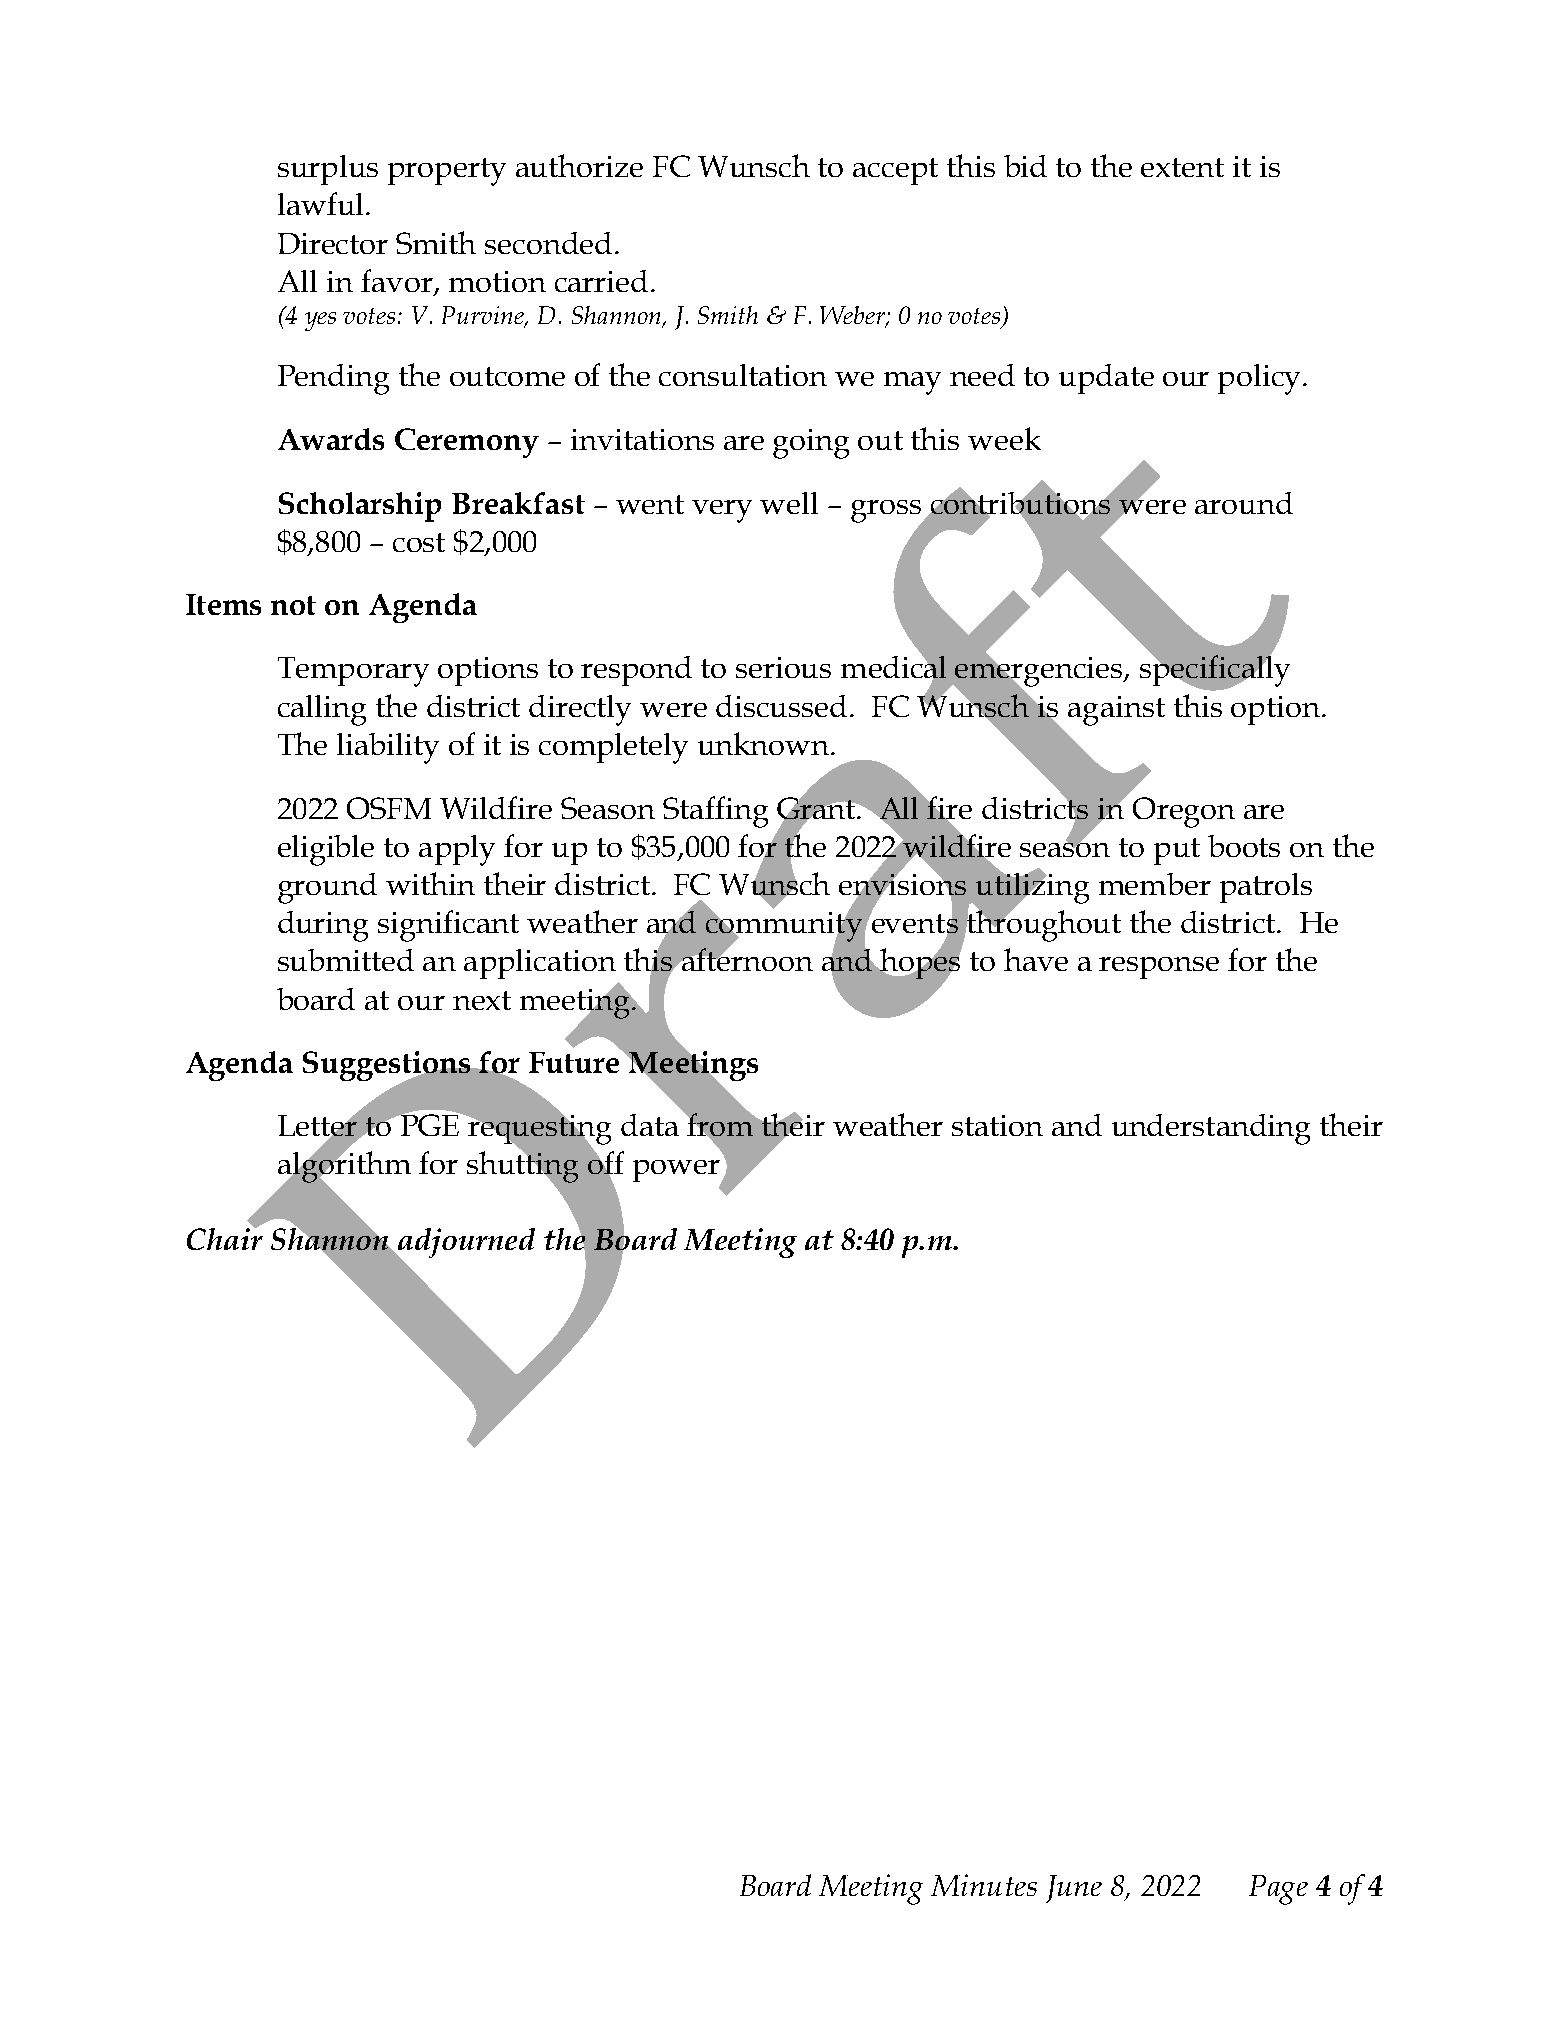 The width and height of the page is (1568, 2030). Describe the element at coordinates (1211, 1129) in the page. I see `understanding` at that location.
